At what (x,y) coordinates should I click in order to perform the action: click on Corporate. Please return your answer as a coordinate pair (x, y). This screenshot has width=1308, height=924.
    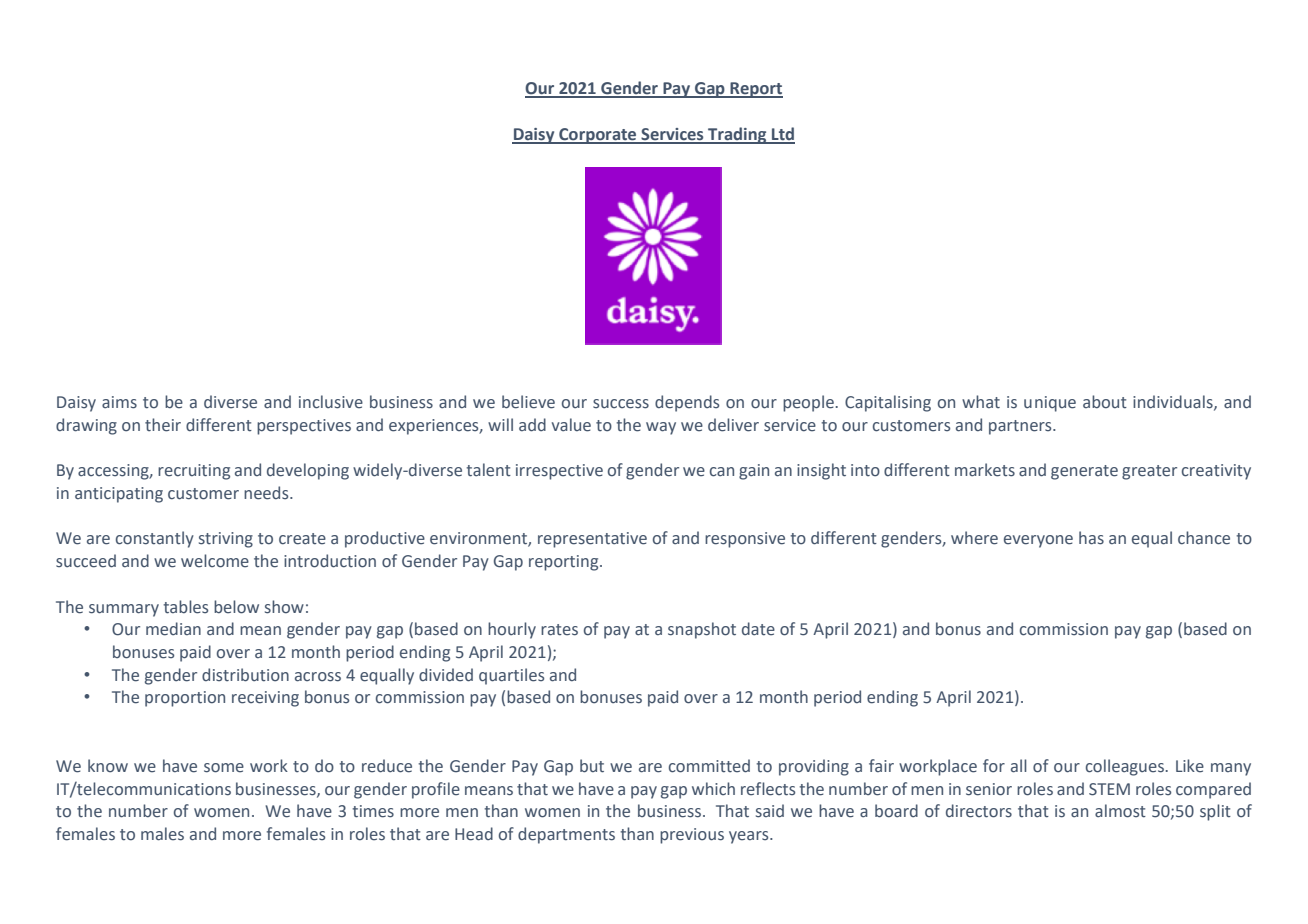
    Looking at the image, I should click on (598, 136).
